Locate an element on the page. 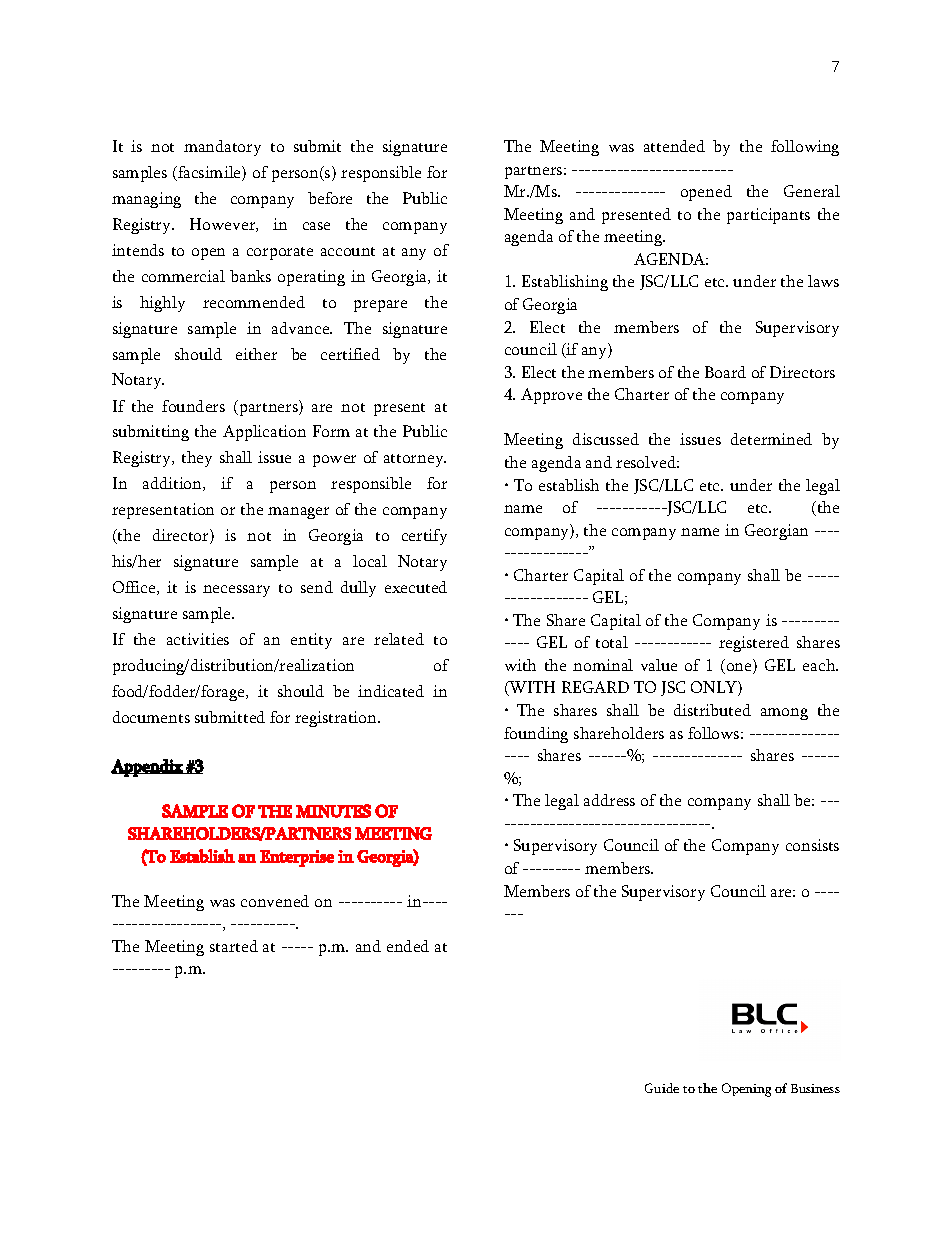  Guide is located at coordinates (662, 1088).
